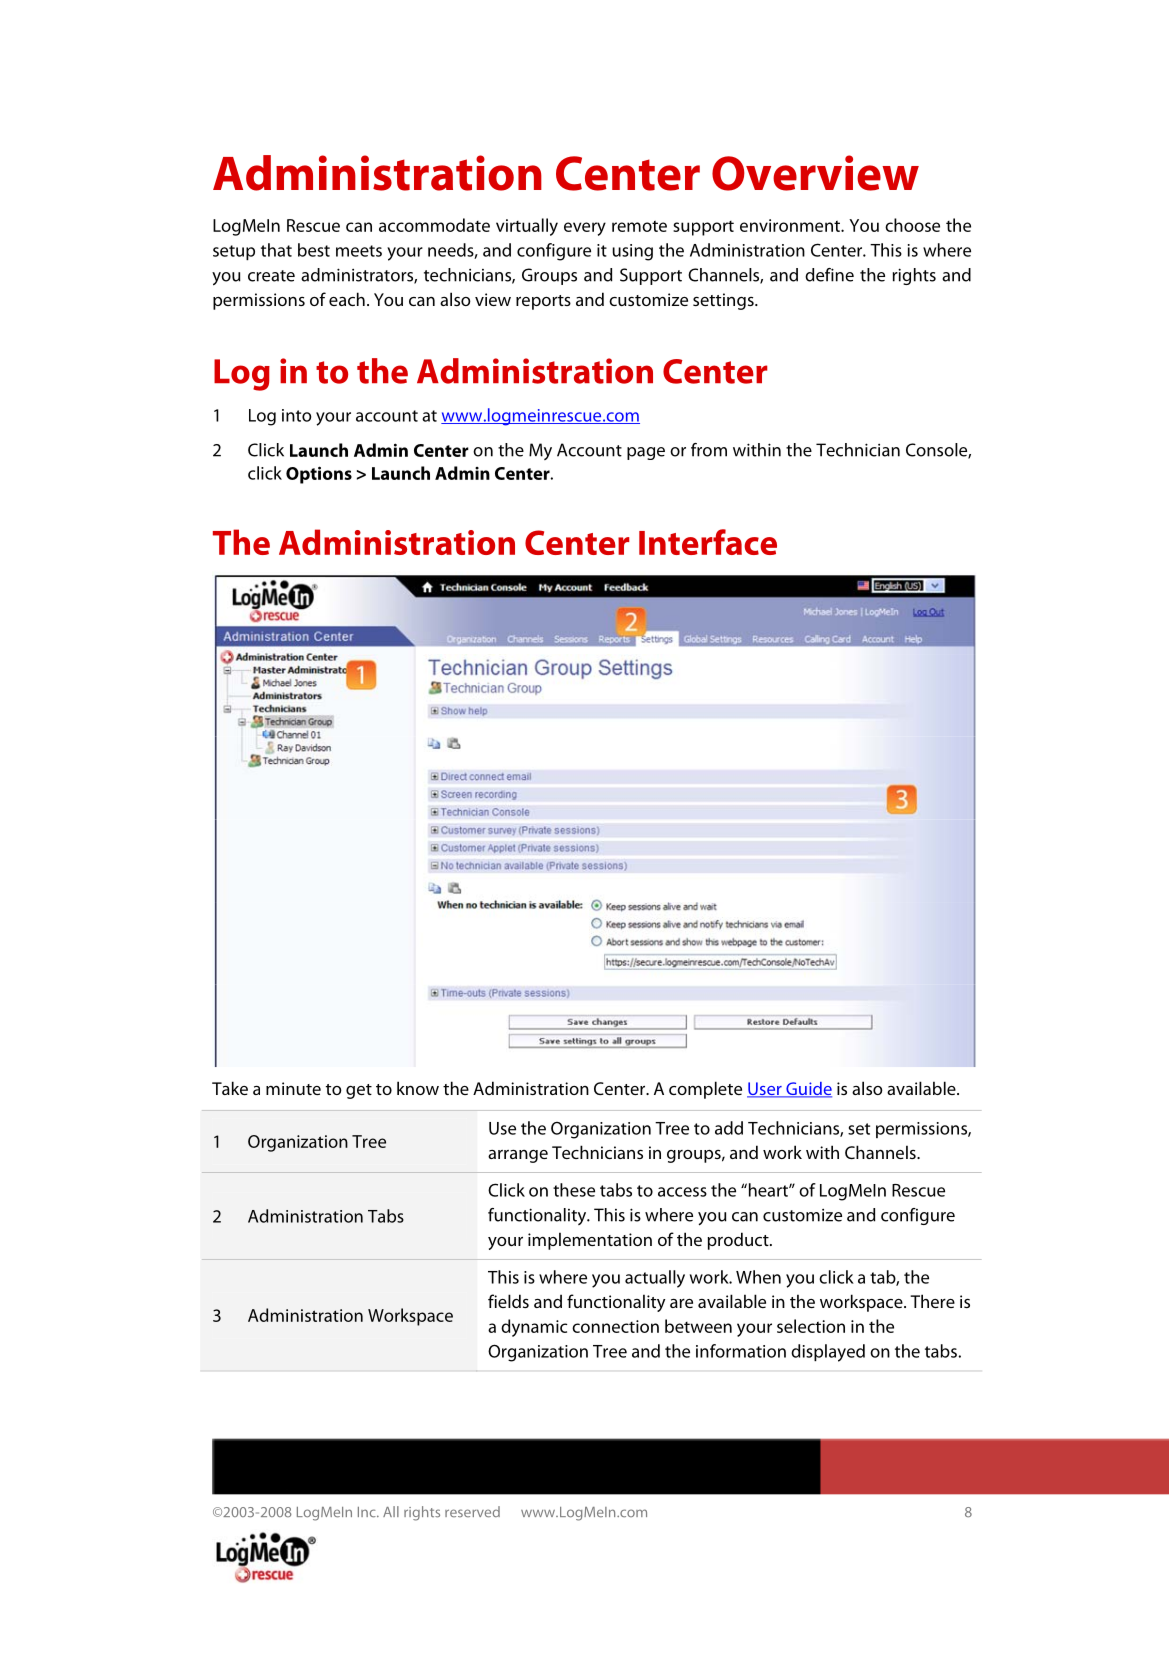  What do you see at coordinates (705, 1090) in the screenshot?
I see `complete` at bounding box center [705, 1090].
